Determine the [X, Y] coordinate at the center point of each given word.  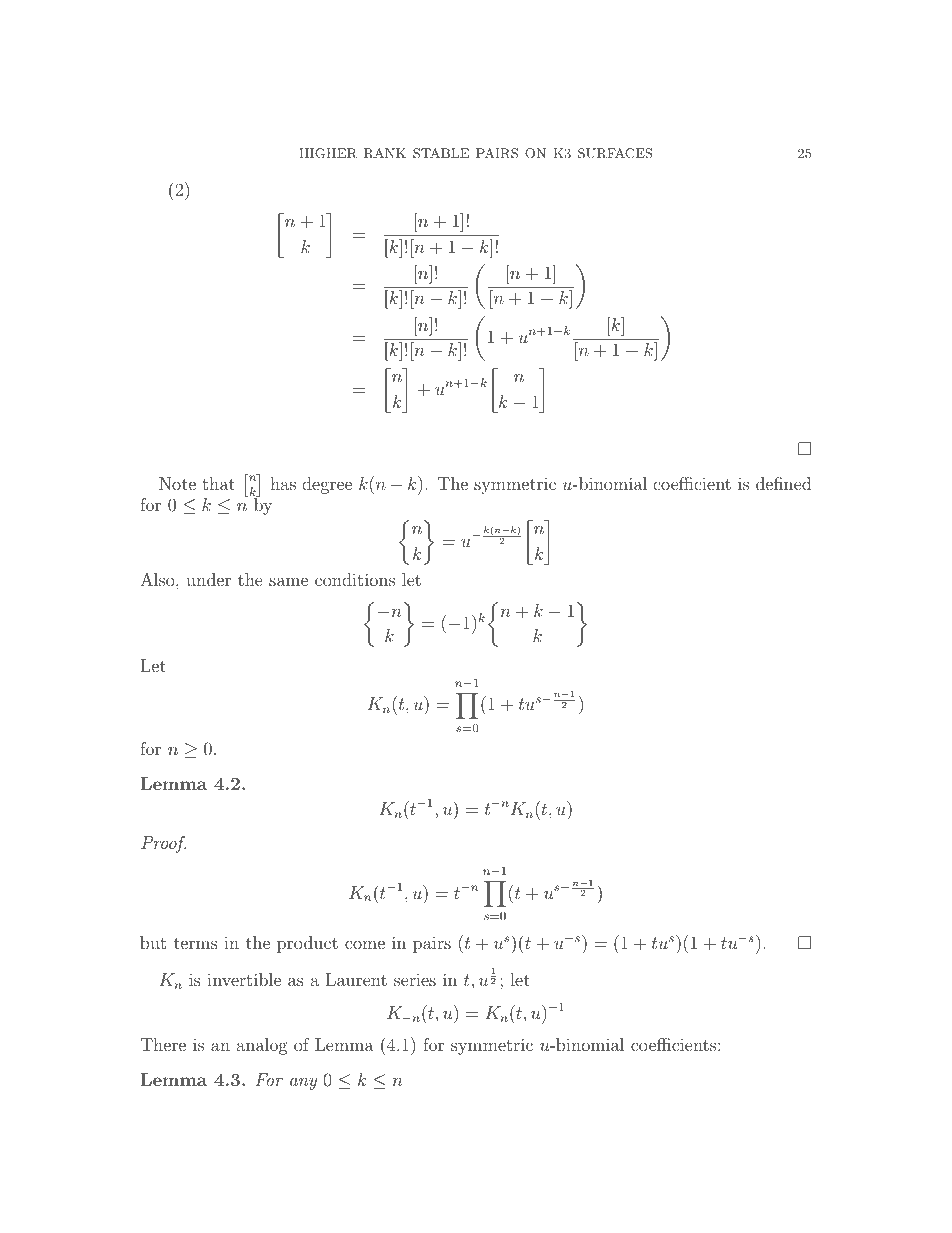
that [218, 483]
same [288, 581]
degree [327, 485]
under [208, 579]
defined [783, 483]
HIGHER [328, 153]
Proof [163, 844]
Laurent [356, 979]
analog [262, 1046]
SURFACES [615, 153]
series [415, 979]
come [365, 944]
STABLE [441, 153]
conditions [355, 579]
